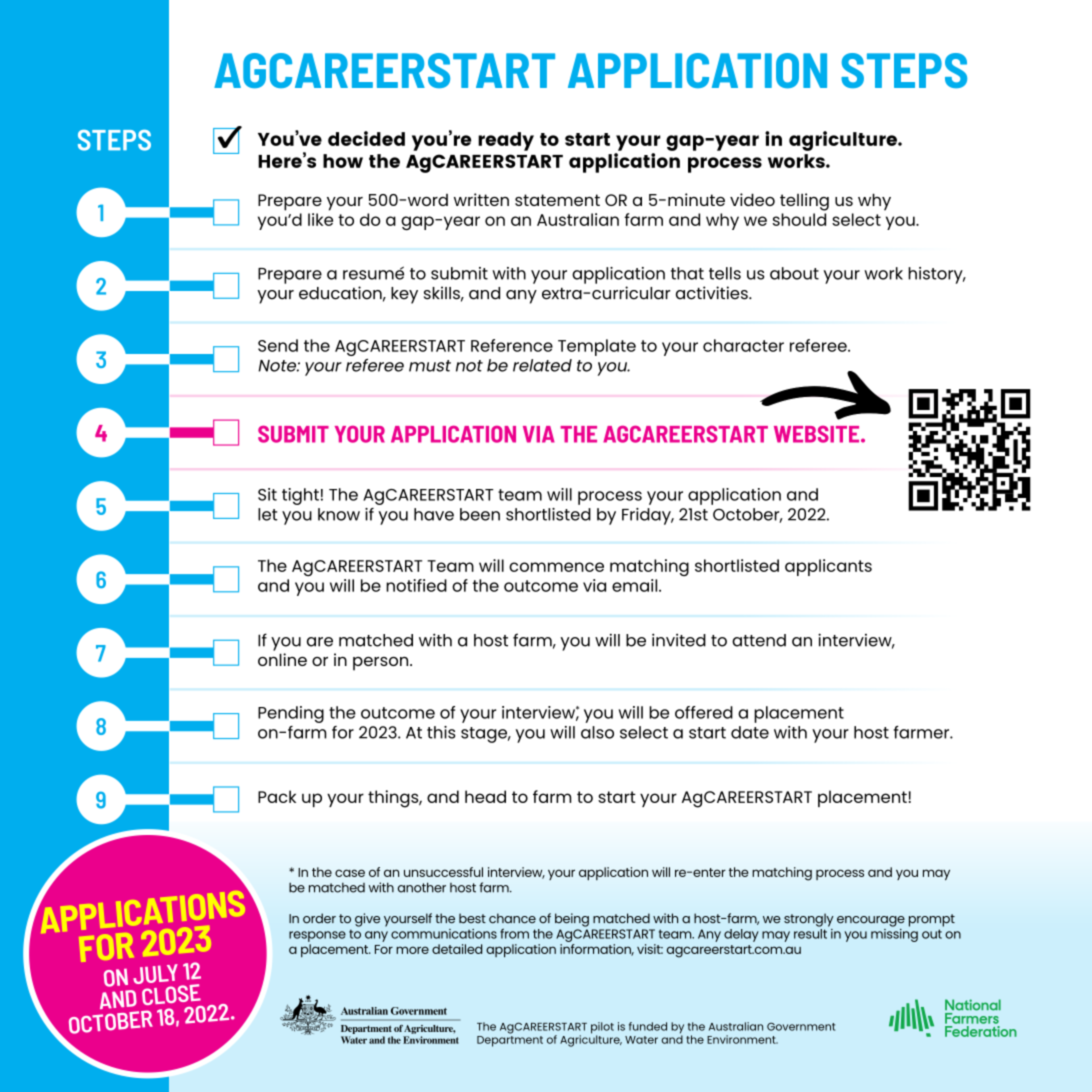  Describe the element at coordinates (804, 202) in the page. I see `telling` at that location.
